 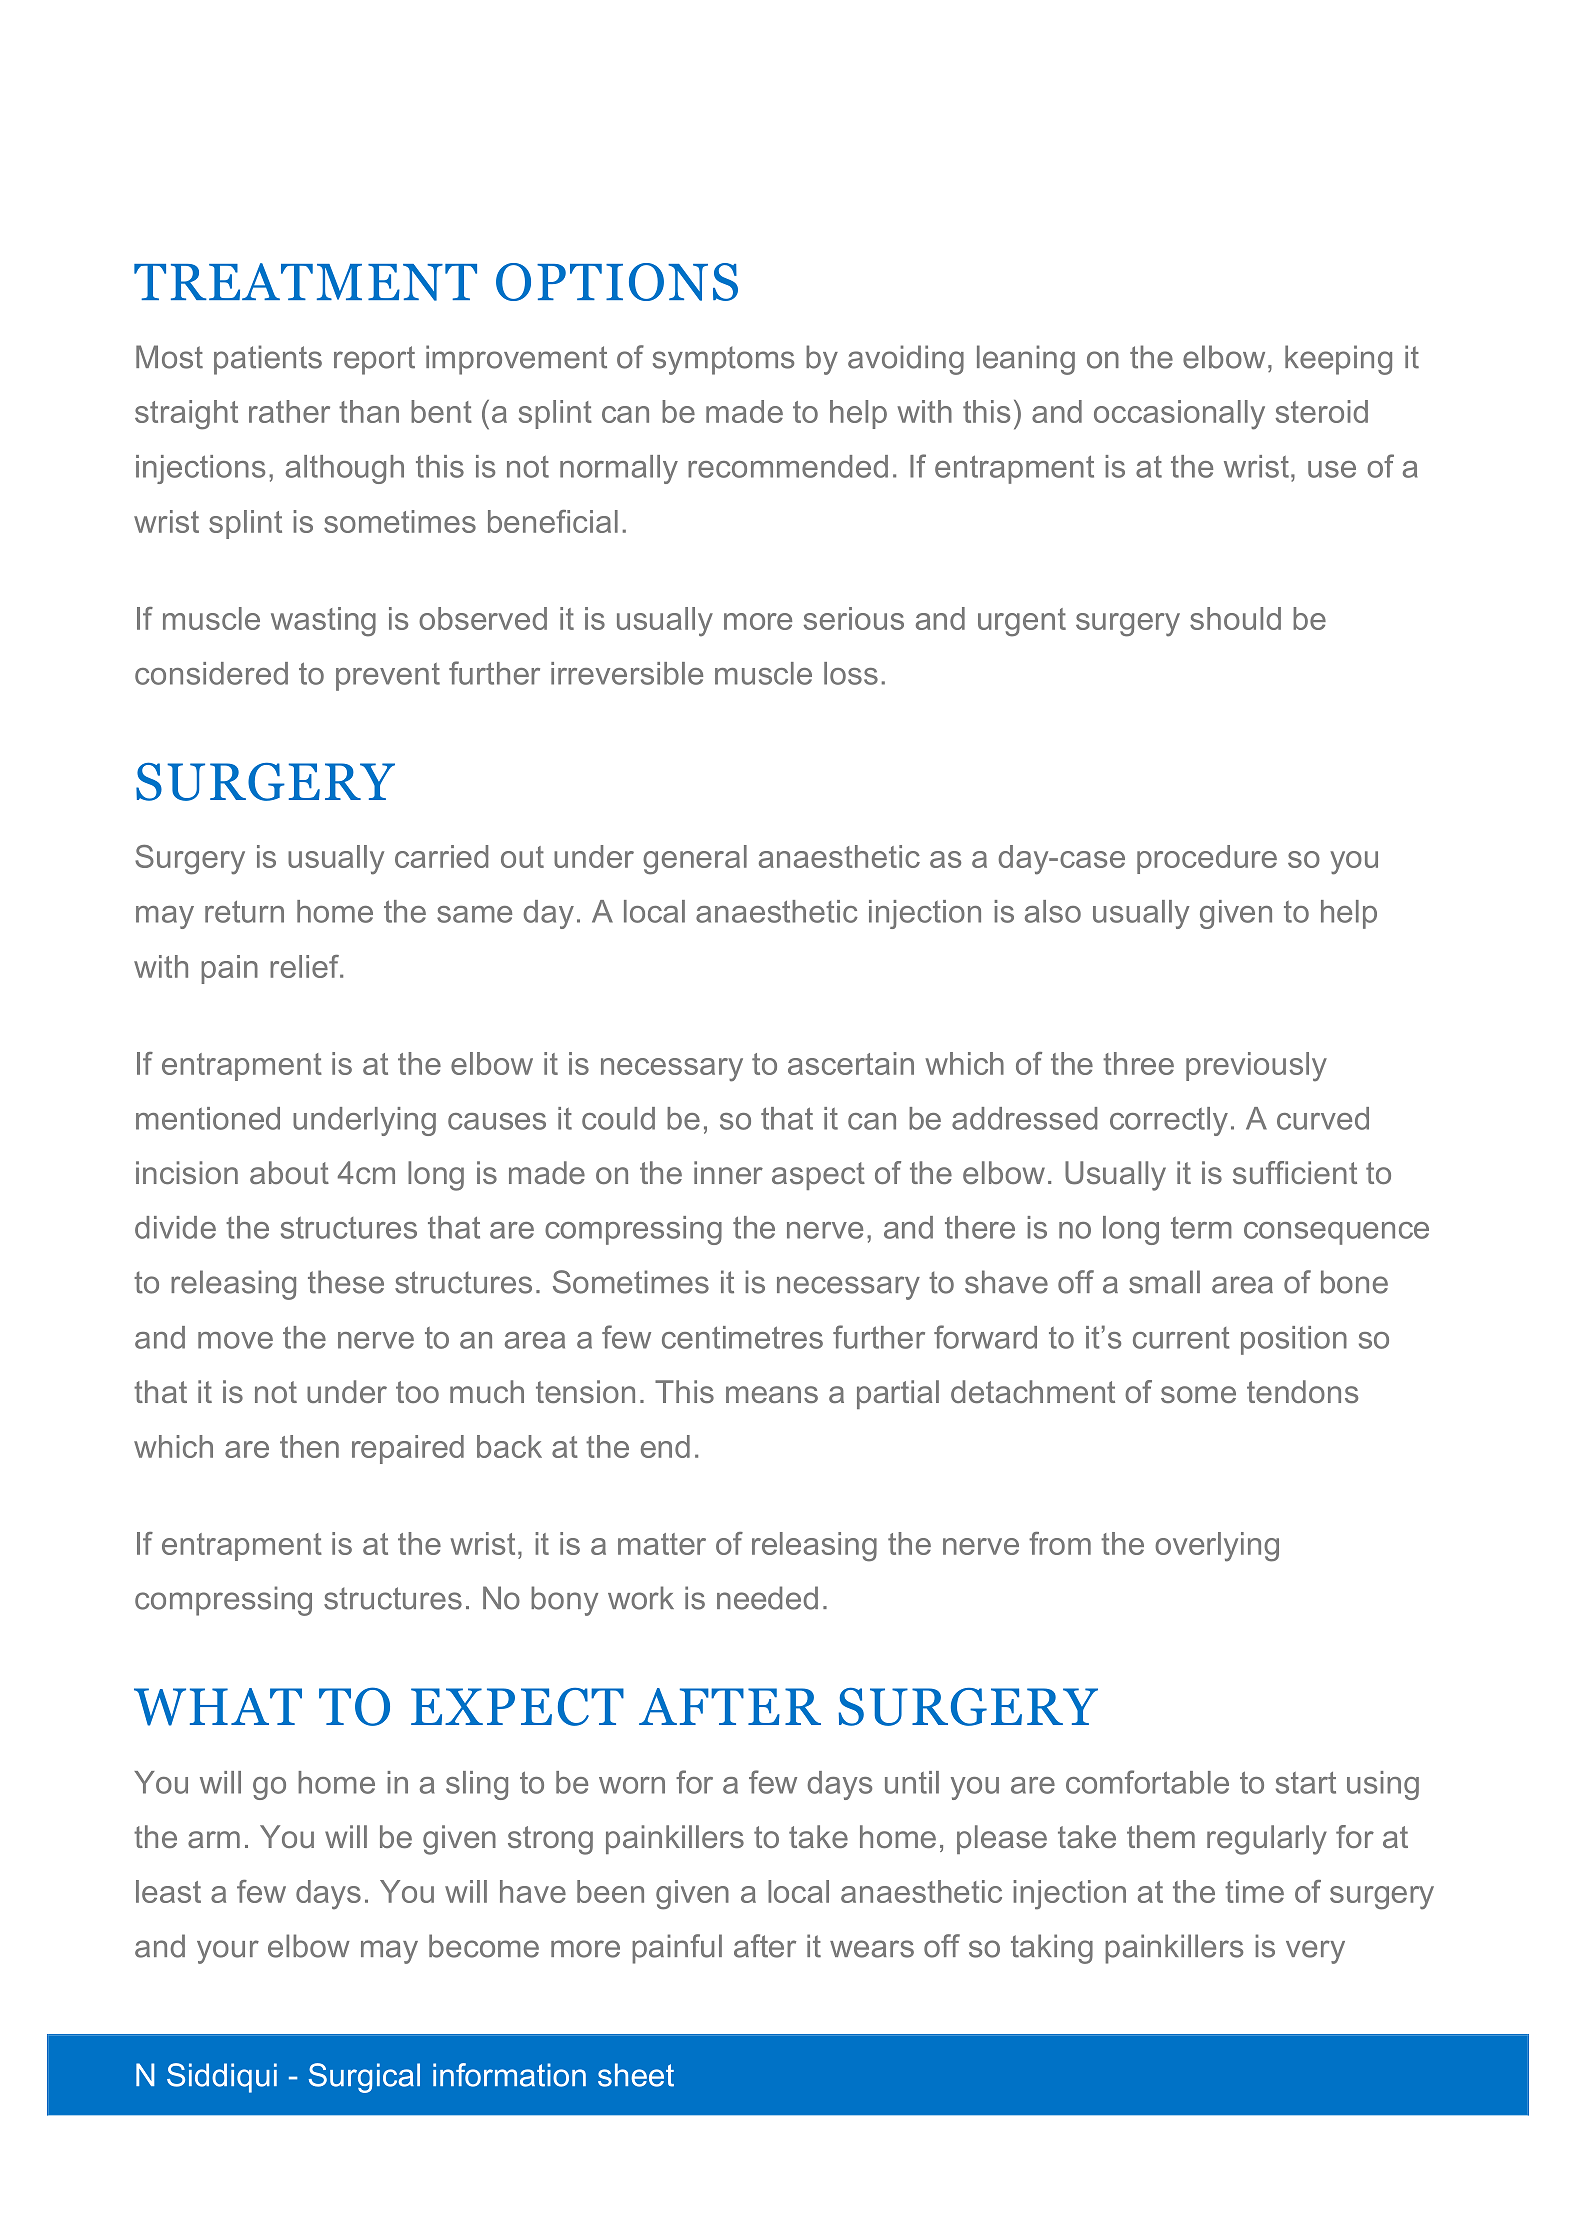 I want to click on ascertain, so click(x=851, y=1063).
